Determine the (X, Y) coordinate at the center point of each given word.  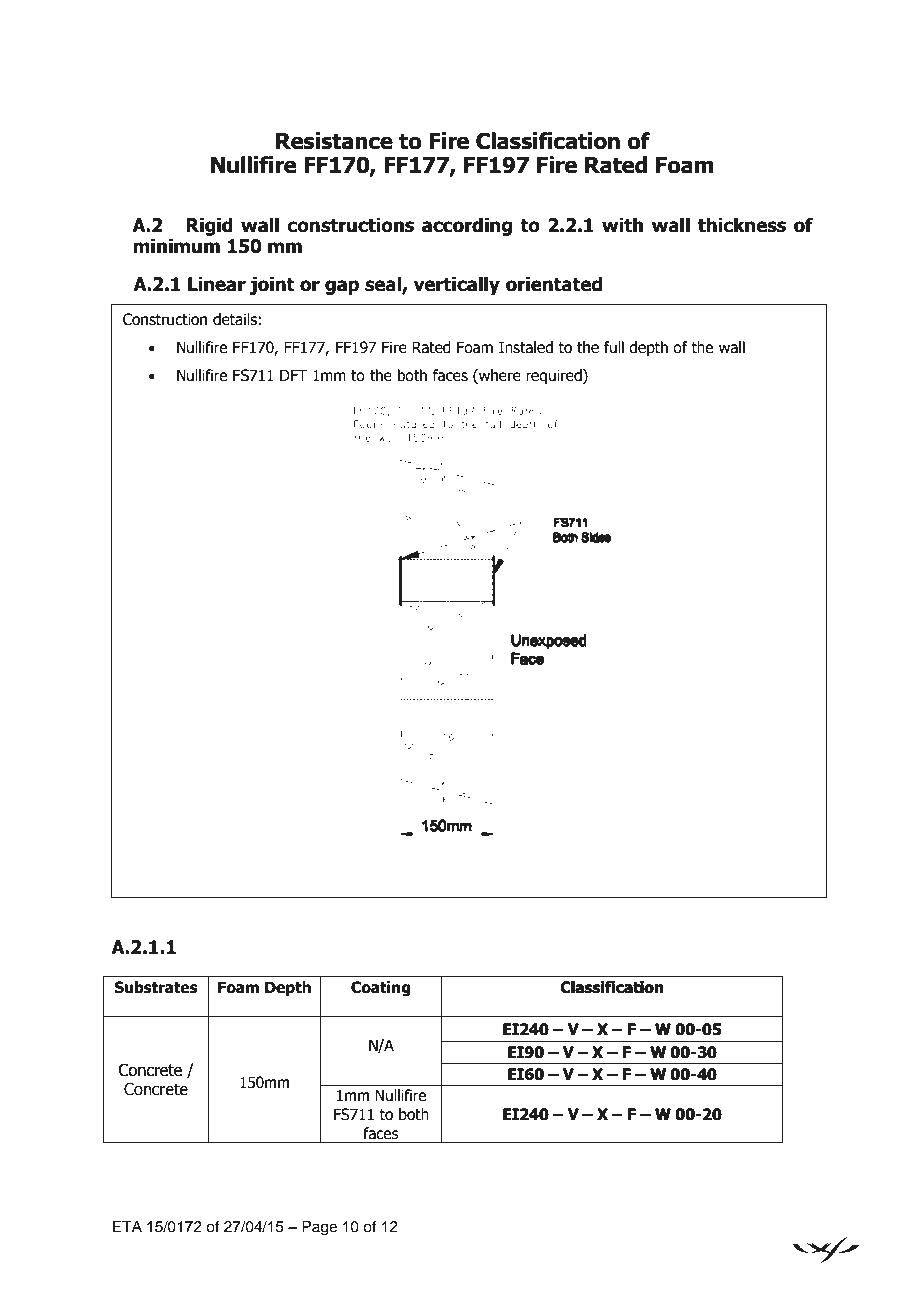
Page (319, 1228)
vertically (456, 285)
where (499, 376)
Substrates (156, 987)
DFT (293, 375)
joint (272, 285)
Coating (380, 988)
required (555, 376)
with (622, 225)
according (467, 226)
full (614, 347)
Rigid (209, 226)
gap (342, 287)
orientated (554, 284)
